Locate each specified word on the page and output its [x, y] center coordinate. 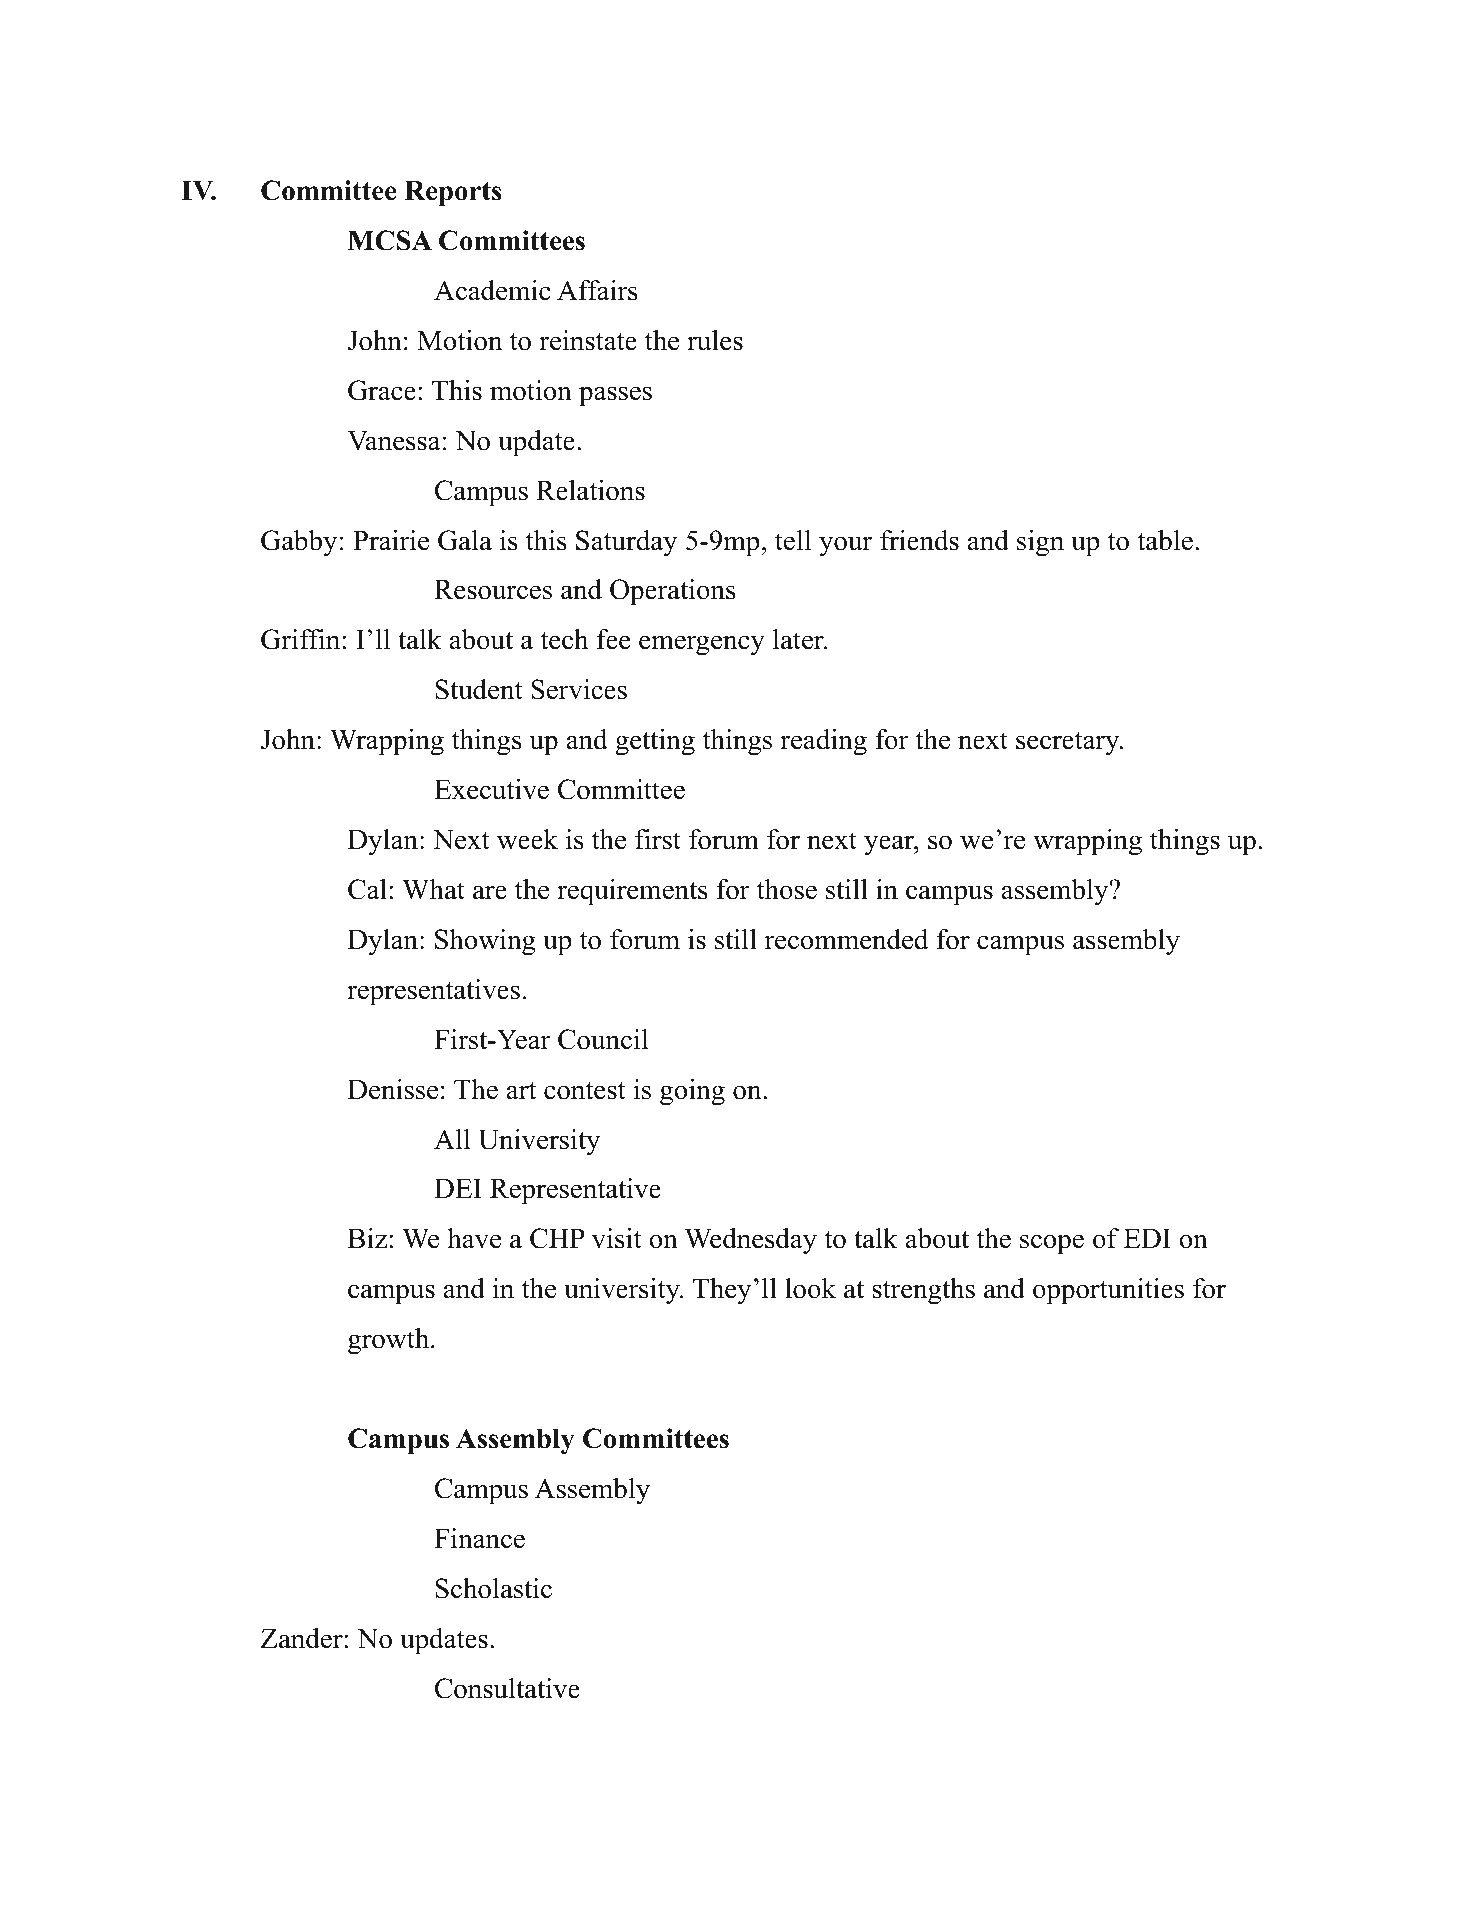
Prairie [391, 540]
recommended [846, 939]
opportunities [1108, 1291]
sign [1040, 543]
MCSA [390, 240]
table [1165, 540]
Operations [673, 592]
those [787, 889]
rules [715, 340]
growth [390, 1341]
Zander [301, 1638]
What [433, 889]
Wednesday [751, 1241]
